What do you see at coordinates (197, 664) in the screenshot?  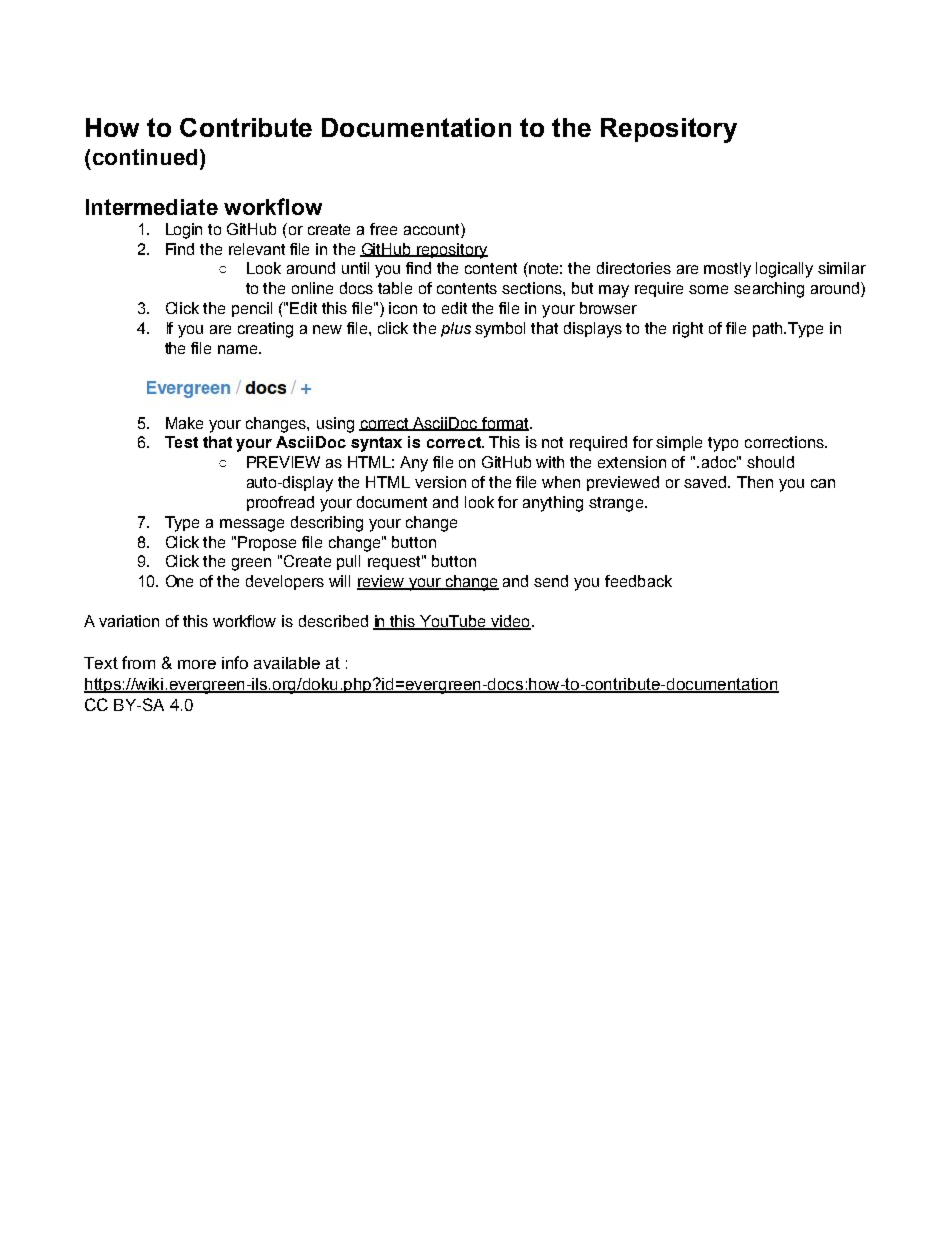 I see `more` at bounding box center [197, 664].
